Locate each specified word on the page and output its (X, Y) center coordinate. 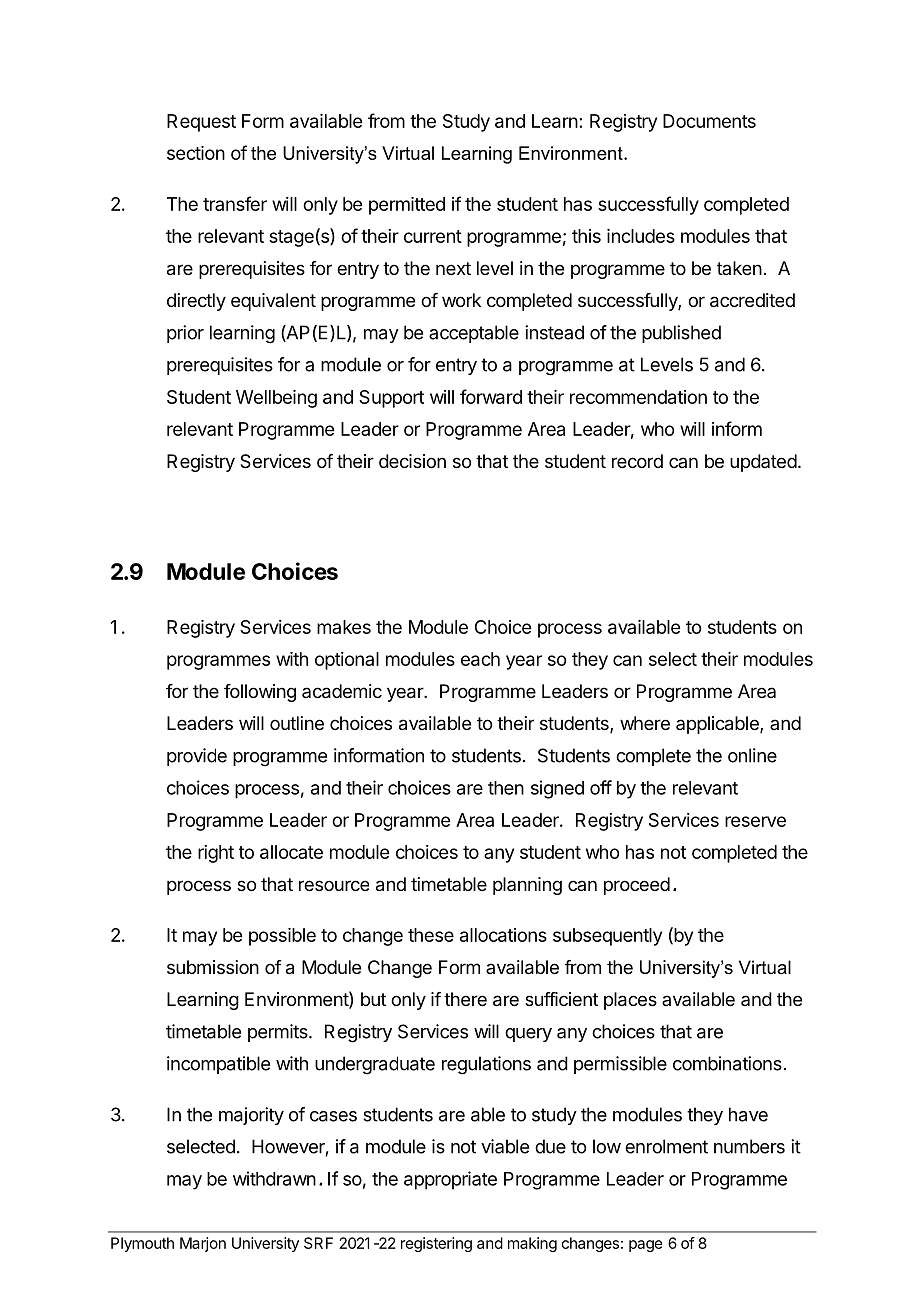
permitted (407, 206)
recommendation (638, 397)
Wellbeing (276, 399)
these (431, 935)
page (646, 1246)
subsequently (607, 937)
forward (491, 396)
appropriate (450, 1180)
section (196, 153)
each (480, 659)
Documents (709, 121)
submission (213, 967)
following (260, 693)
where (645, 723)
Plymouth (142, 1244)
